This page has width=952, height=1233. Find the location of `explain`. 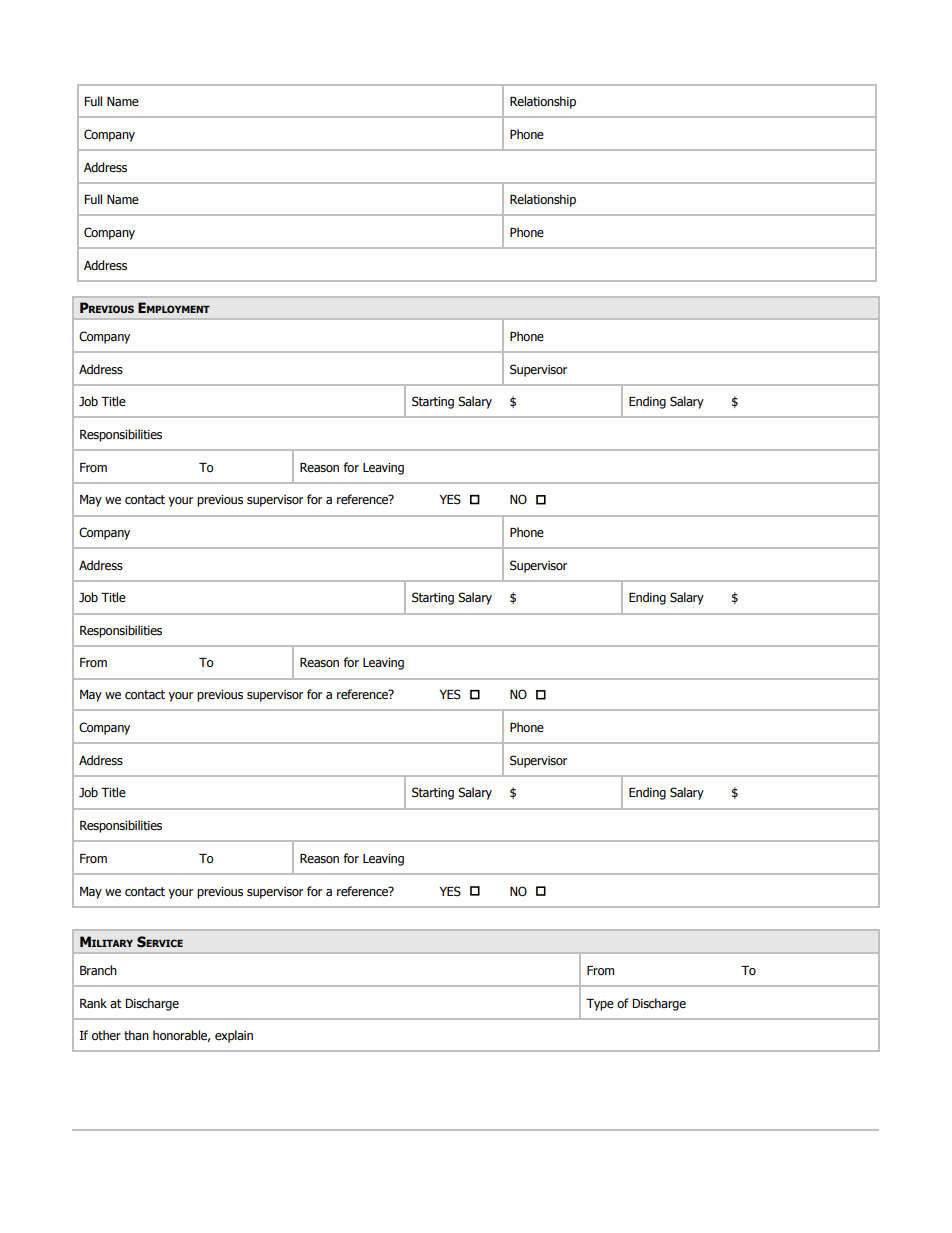

explain is located at coordinates (234, 1036).
